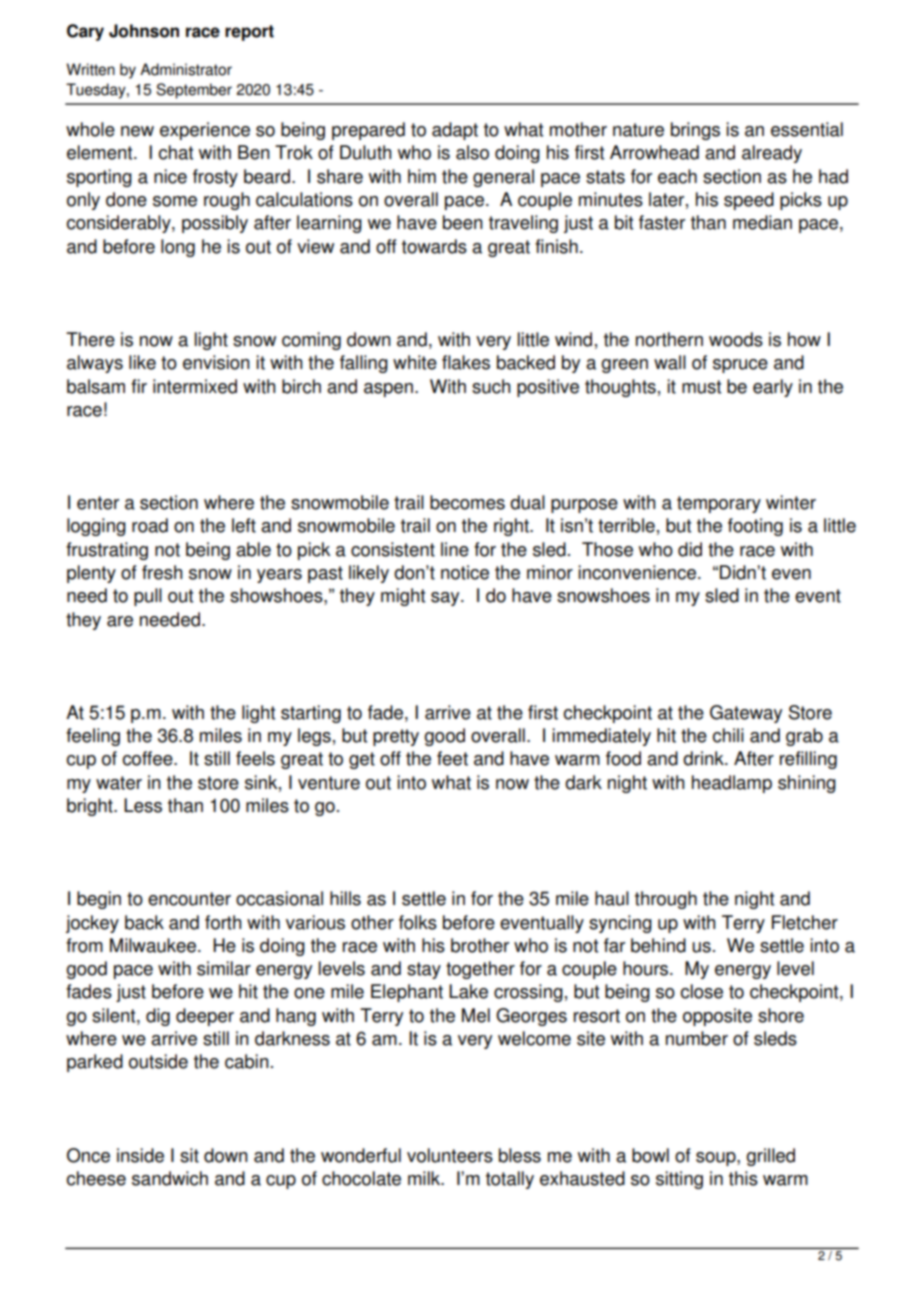 Image resolution: width=924 pixels, height=1308 pixels. What do you see at coordinates (770, 1157) in the screenshot?
I see `grilled` at bounding box center [770, 1157].
